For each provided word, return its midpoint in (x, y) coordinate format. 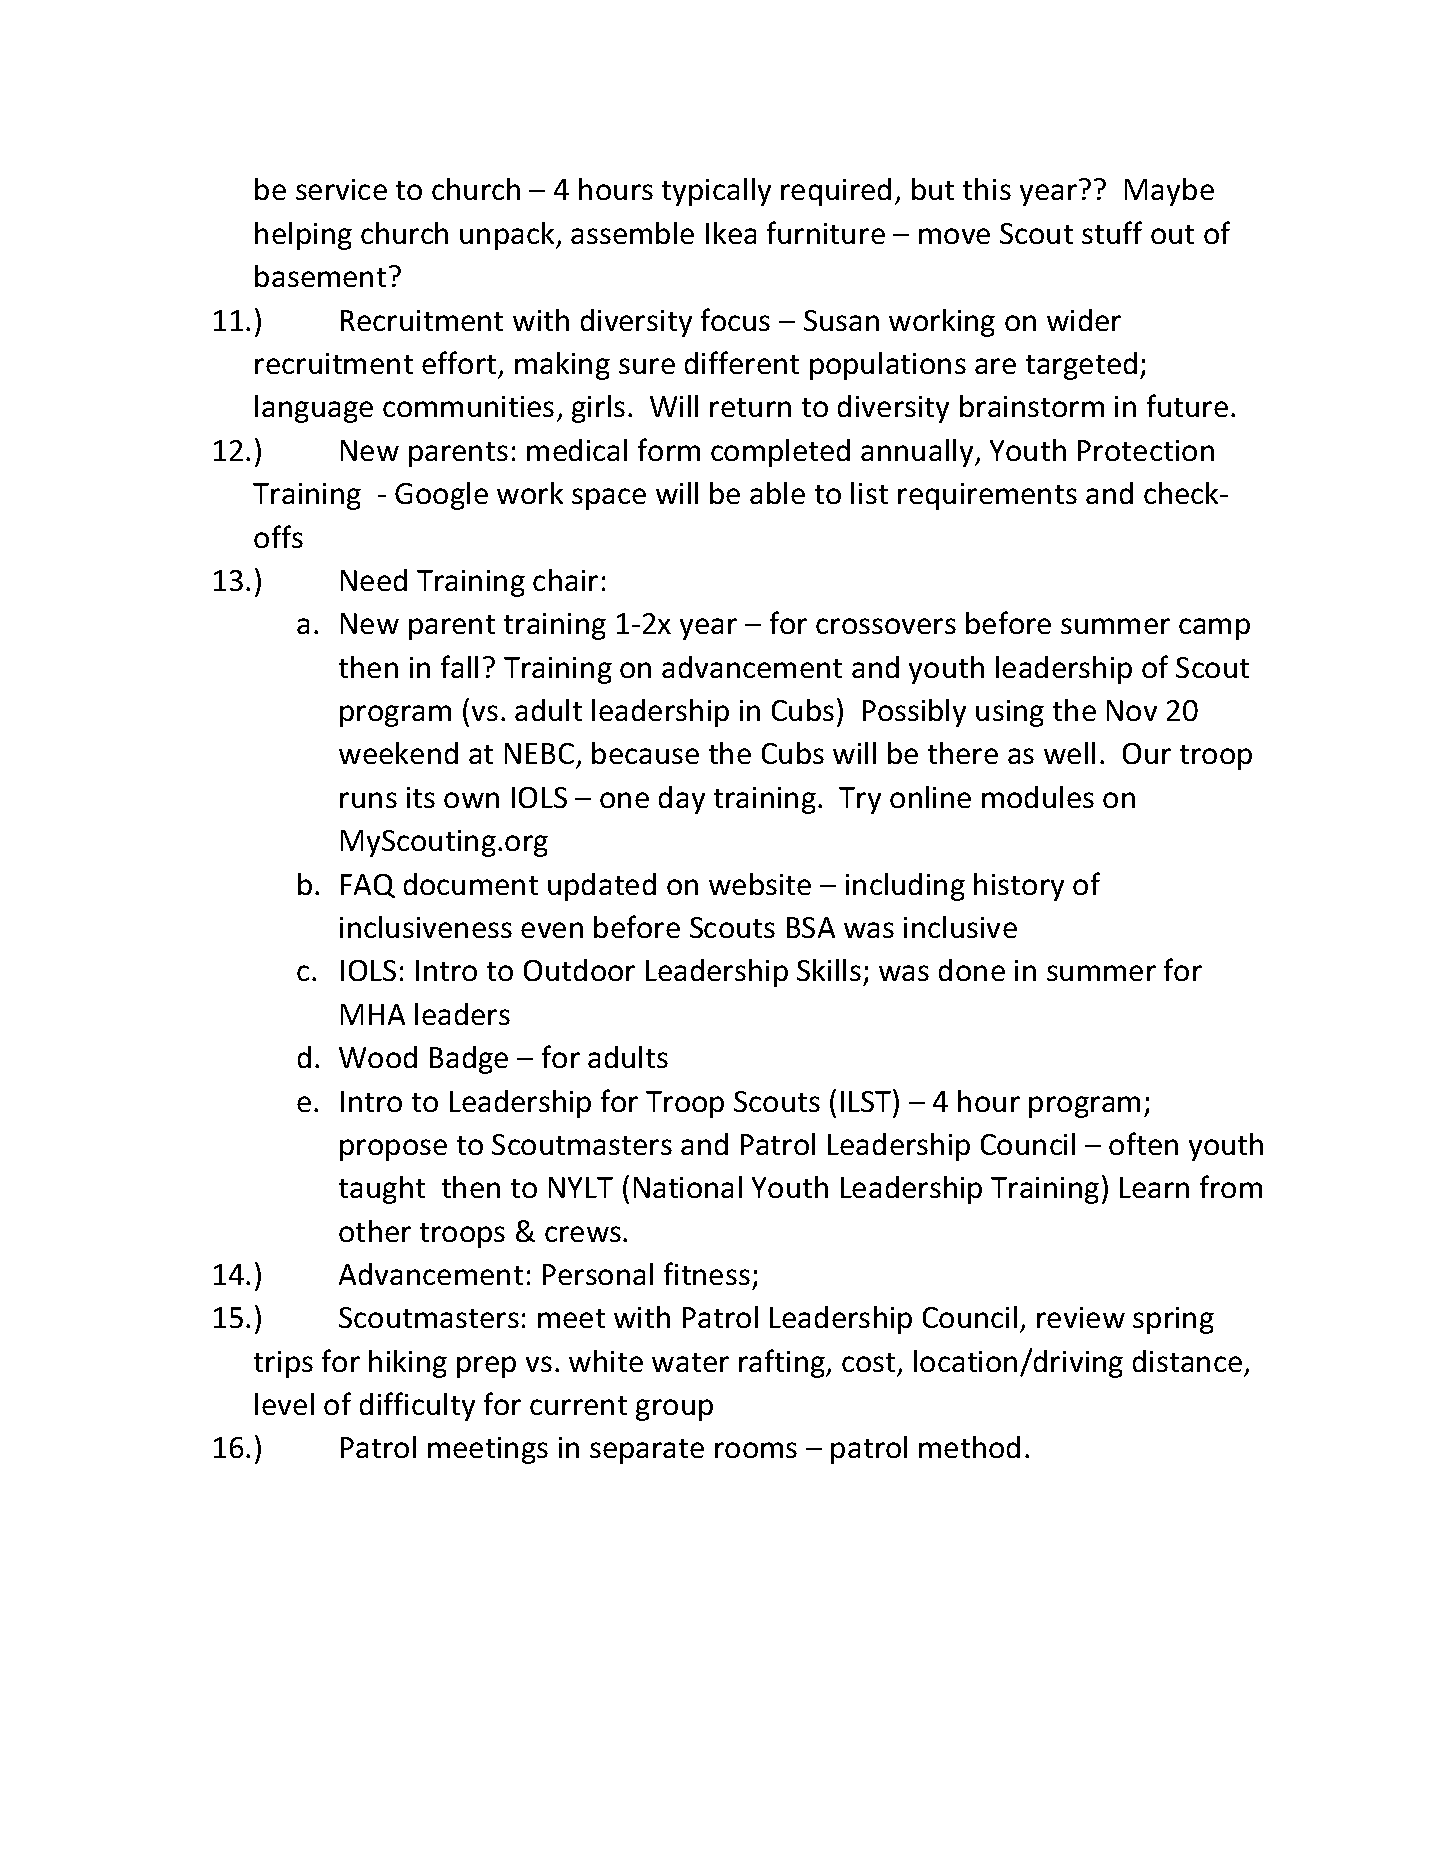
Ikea (731, 233)
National (688, 1187)
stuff (1112, 232)
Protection (1146, 450)
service (341, 189)
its (421, 797)
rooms (756, 1450)
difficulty (417, 1406)
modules (1038, 797)
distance (1187, 1361)
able (777, 493)
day (682, 800)
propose (393, 1150)
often (1143, 1143)
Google (441, 496)
